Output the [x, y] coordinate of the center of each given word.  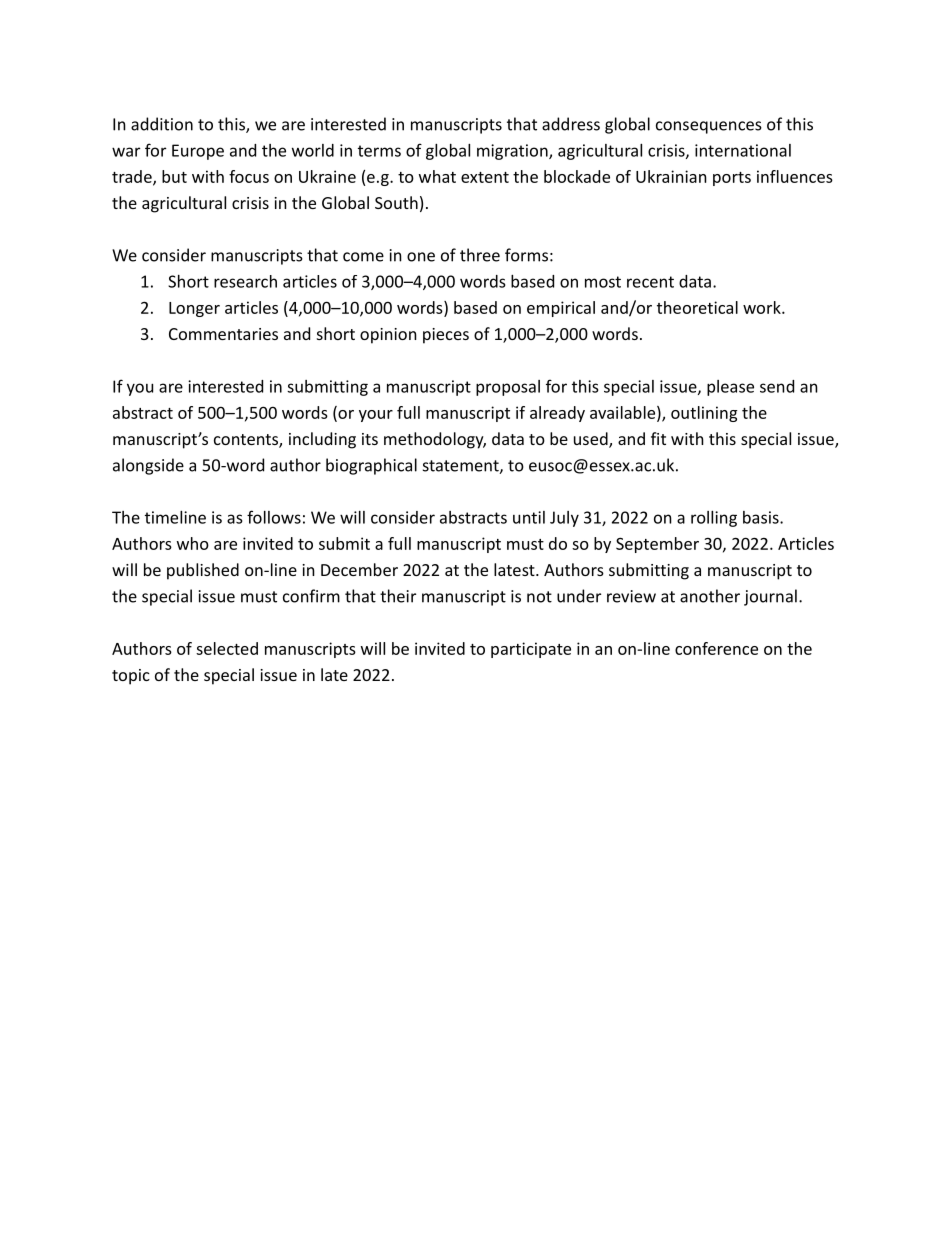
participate [531, 650]
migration [513, 152]
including [322, 440]
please [730, 388]
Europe [198, 152]
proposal [508, 388]
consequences [709, 127]
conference [716, 648]
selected [227, 648]
